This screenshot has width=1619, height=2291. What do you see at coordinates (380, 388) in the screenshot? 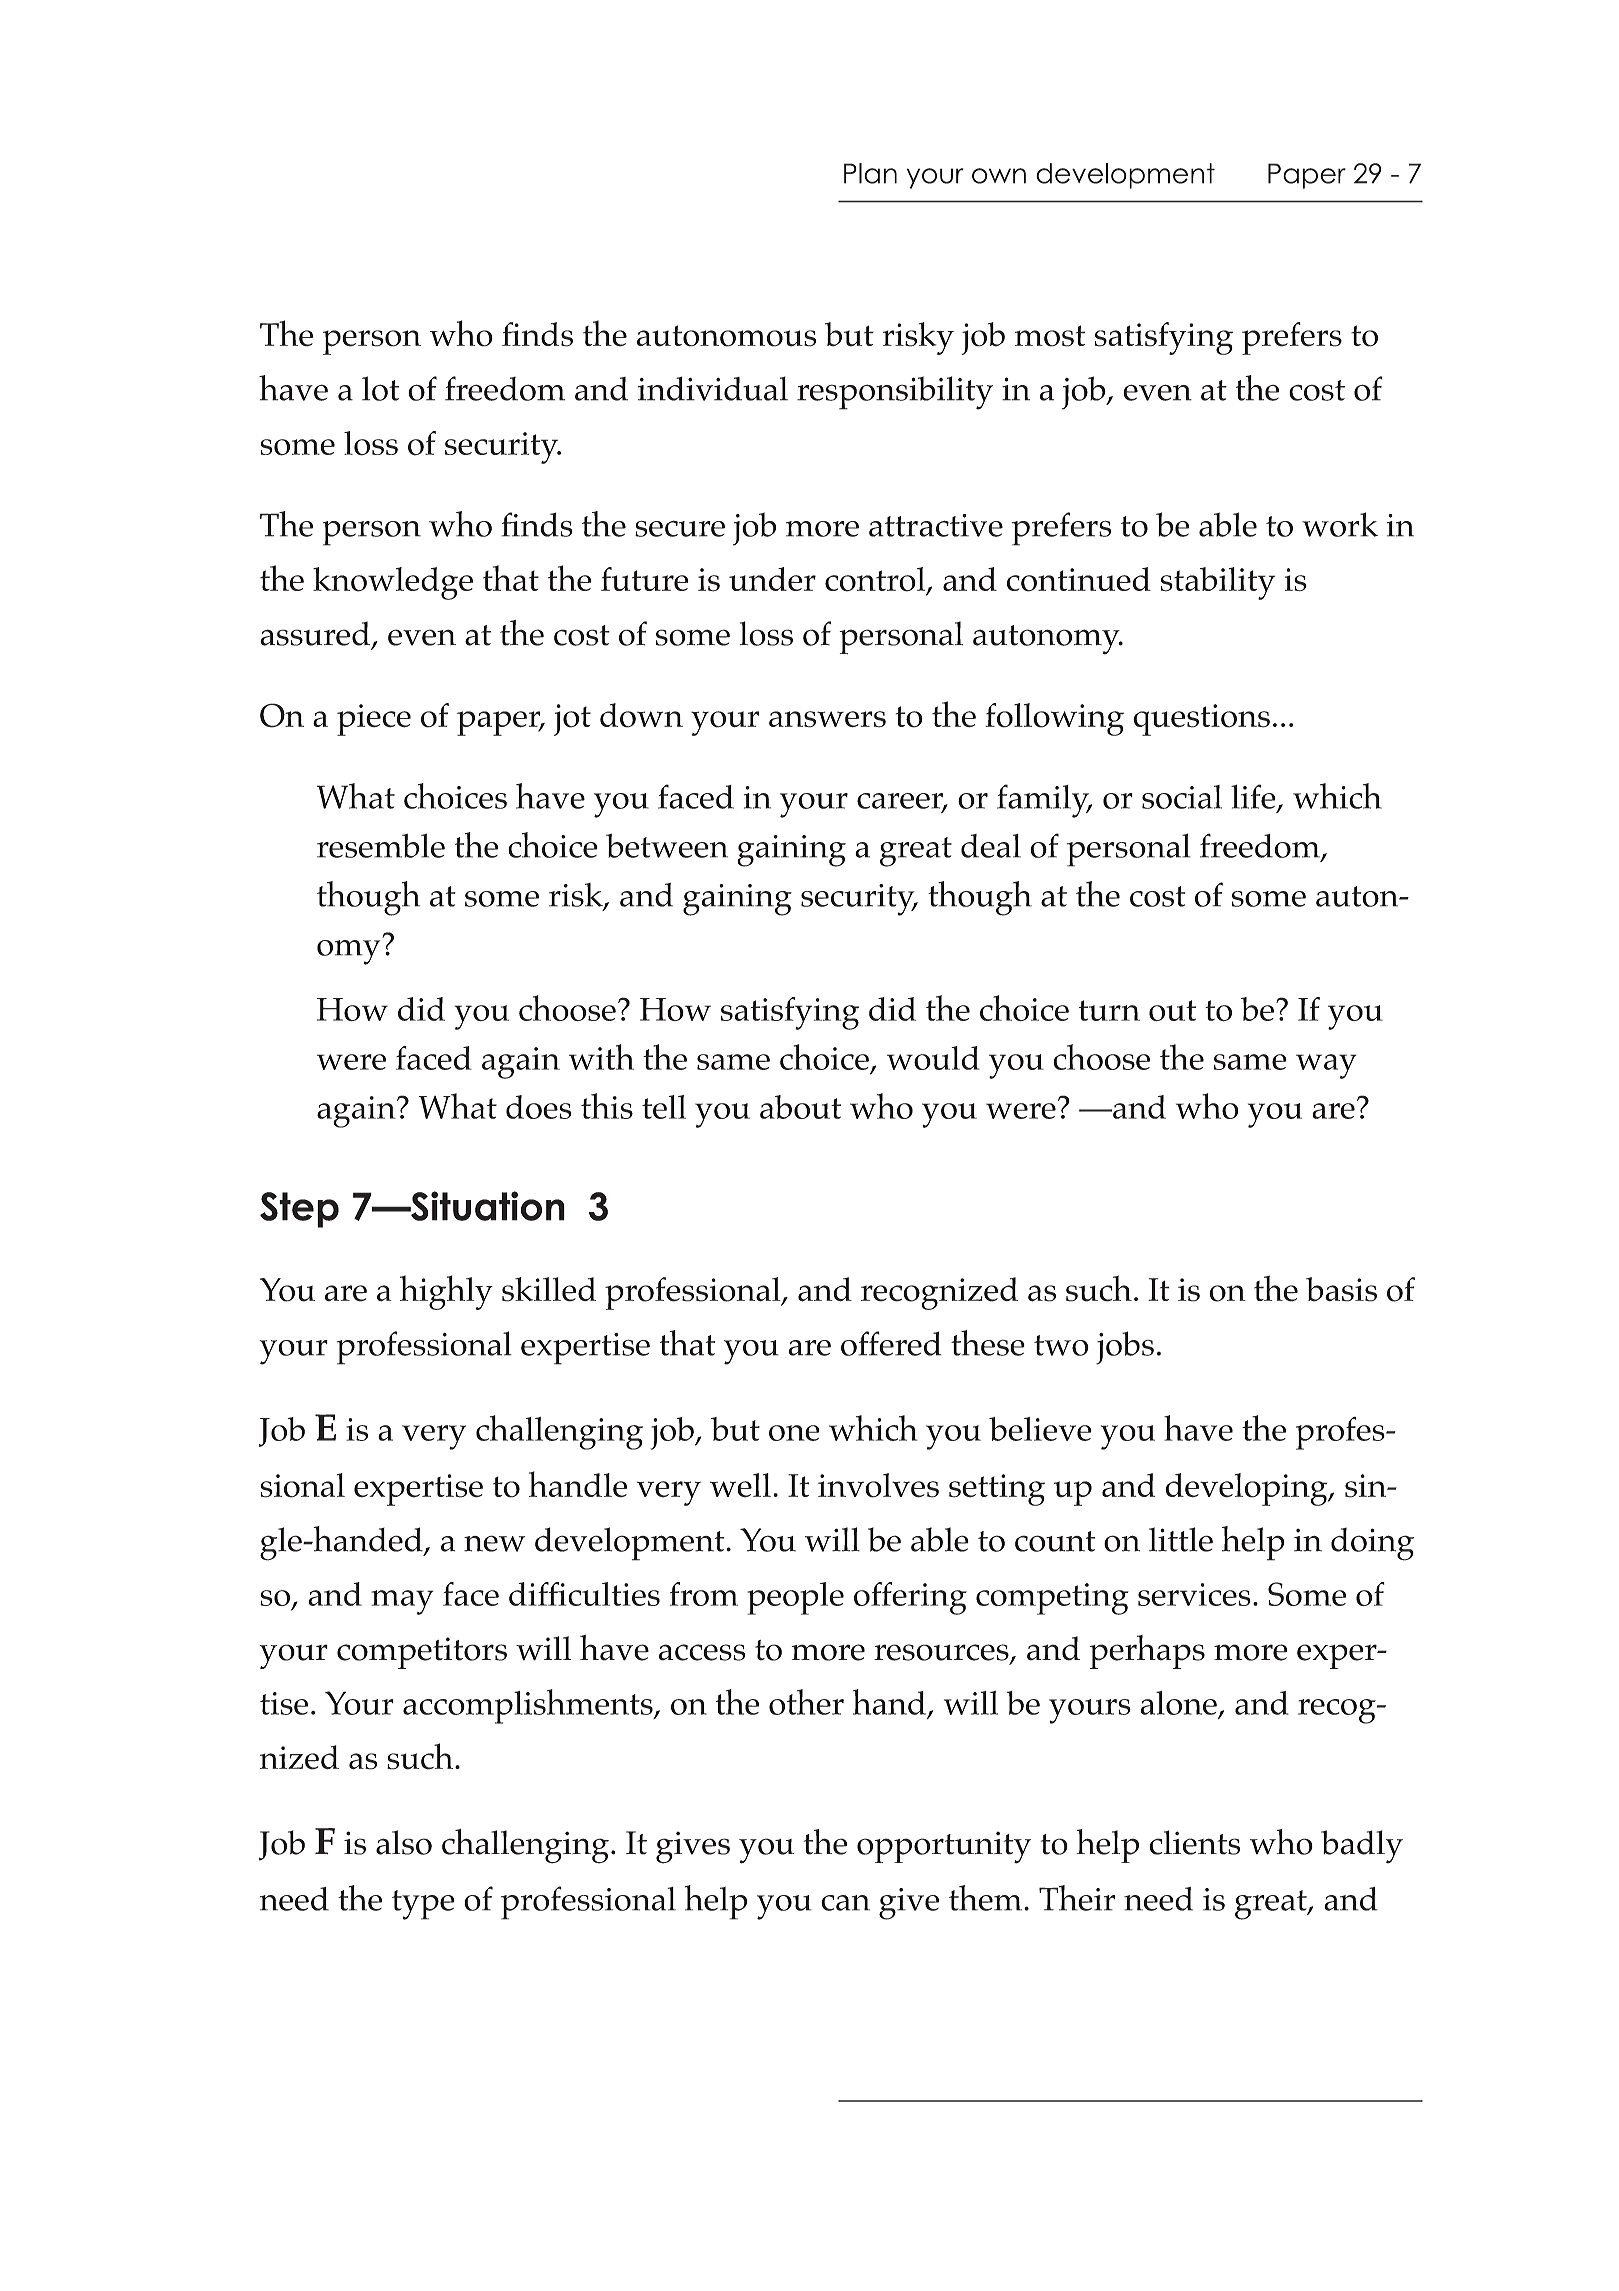
I see `lot` at bounding box center [380, 388].
